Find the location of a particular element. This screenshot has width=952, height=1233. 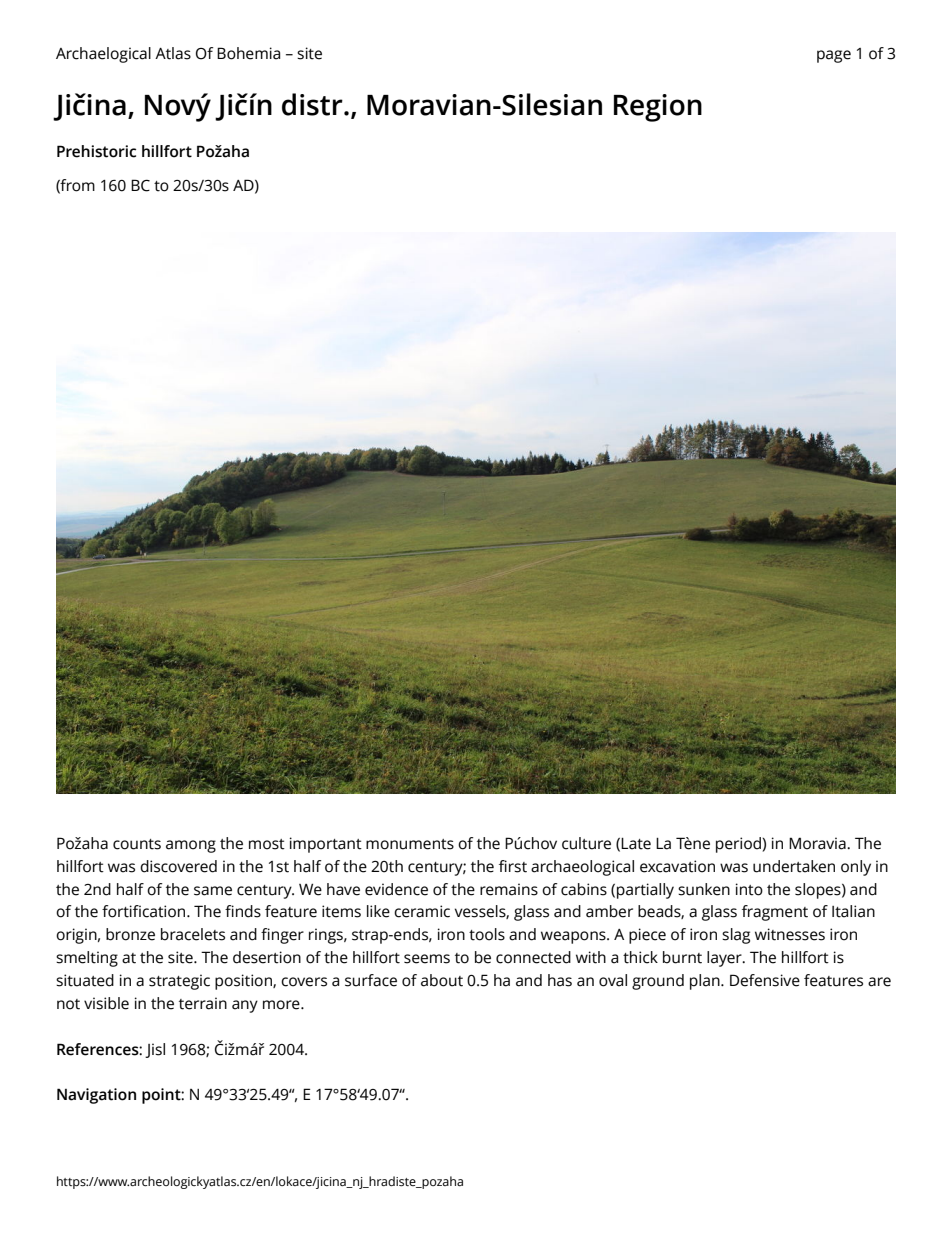

monuments is located at coordinates (410, 844).
